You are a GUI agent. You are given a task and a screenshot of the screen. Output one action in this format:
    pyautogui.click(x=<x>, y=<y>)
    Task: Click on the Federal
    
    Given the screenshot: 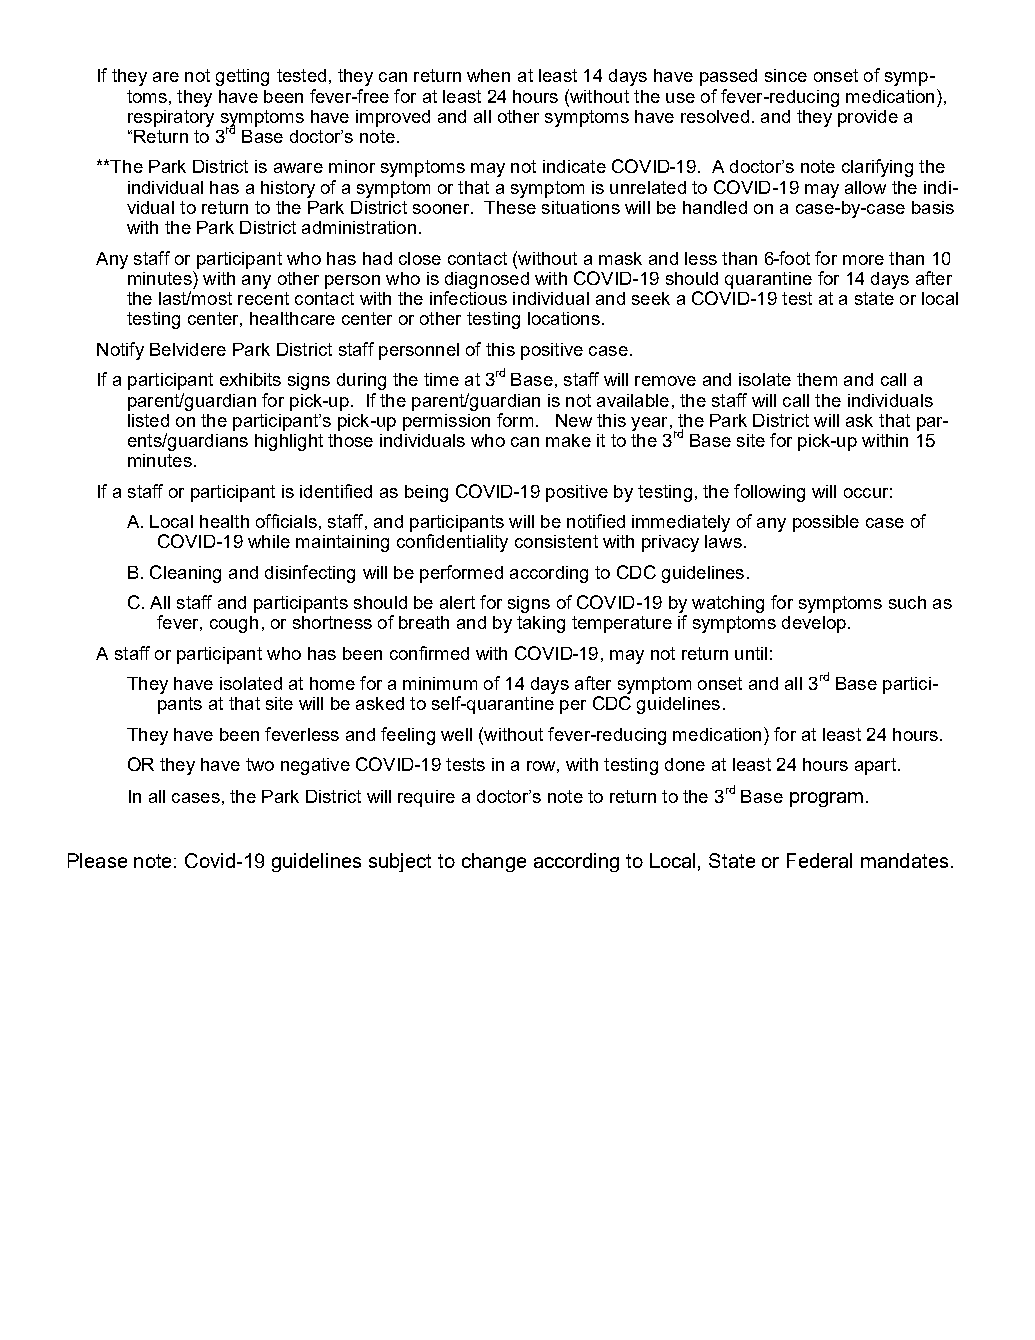 What is the action you would take?
    pyautogui.click(x=819, y=860)
